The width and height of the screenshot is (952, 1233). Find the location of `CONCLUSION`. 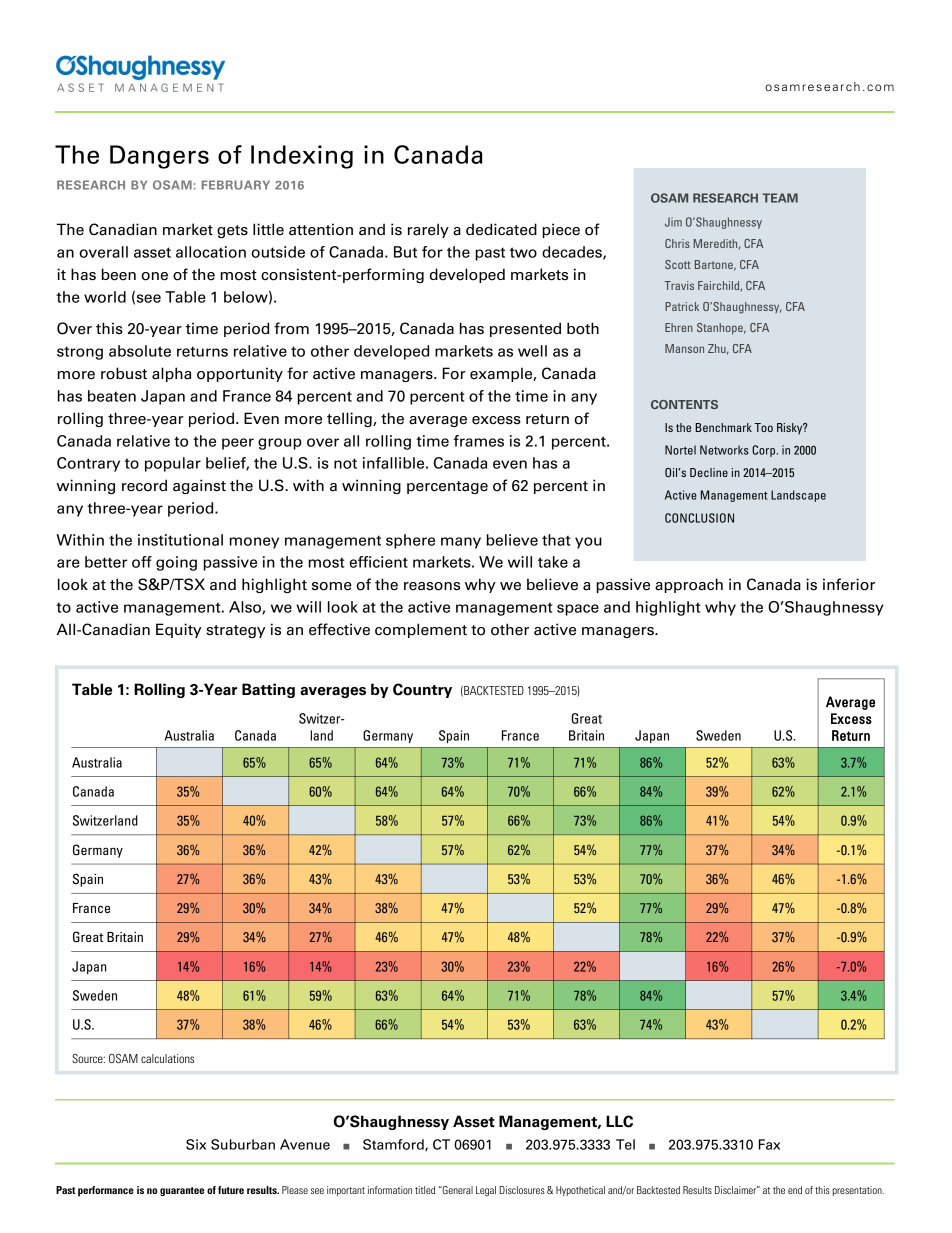

CONCLUSION is located at coordinates (699, 518).
